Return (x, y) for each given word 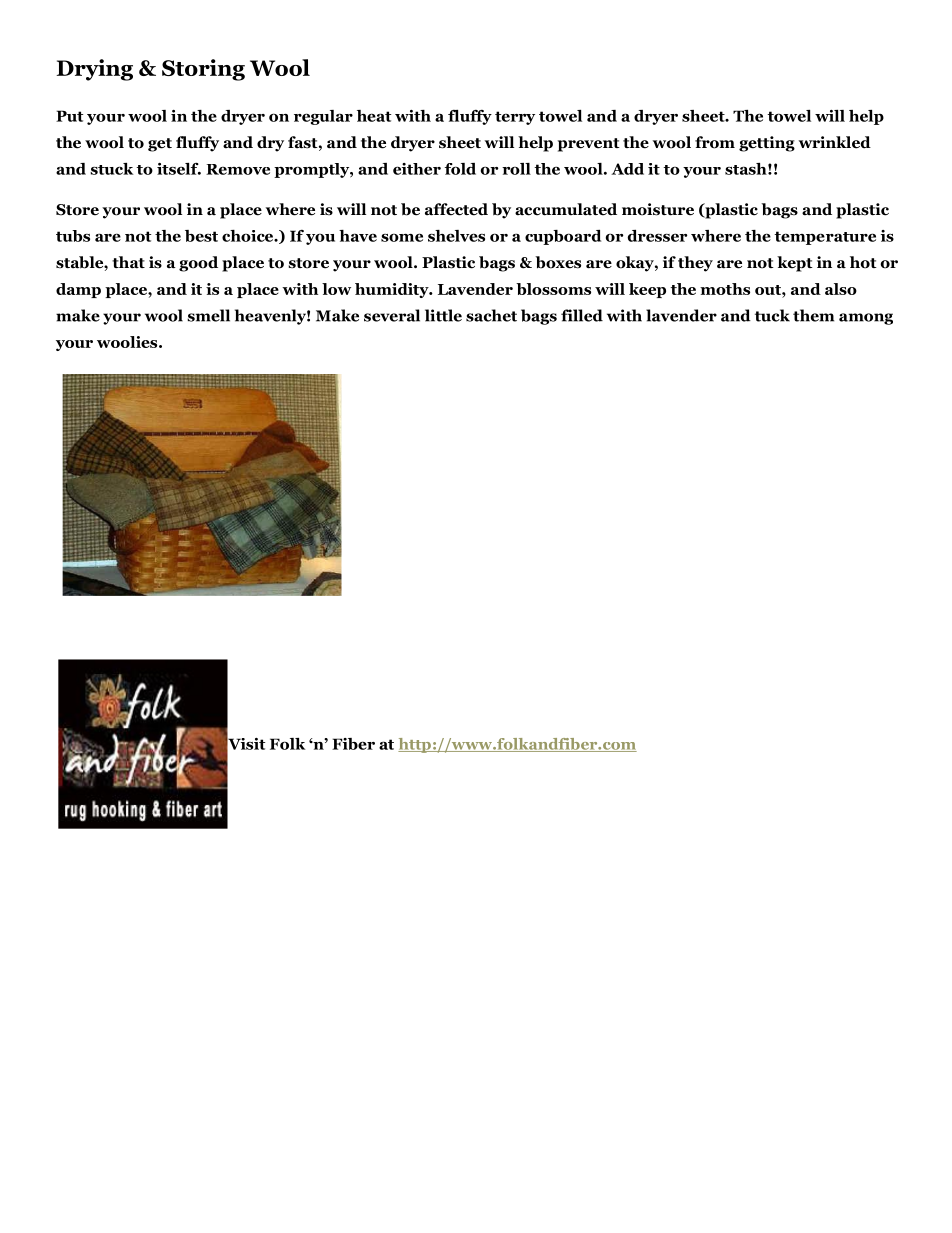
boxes (558, 262)
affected (456, 209)
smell (208, 315)
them (813, 315)
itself (179, 169)
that (128, 262)
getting (767, 144)
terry (515, 118)
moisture (658, 209)
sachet (491, 315)
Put (69, 116)
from (715, 142)
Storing (203, 70)
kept (795, 264)
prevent (589, 145)
